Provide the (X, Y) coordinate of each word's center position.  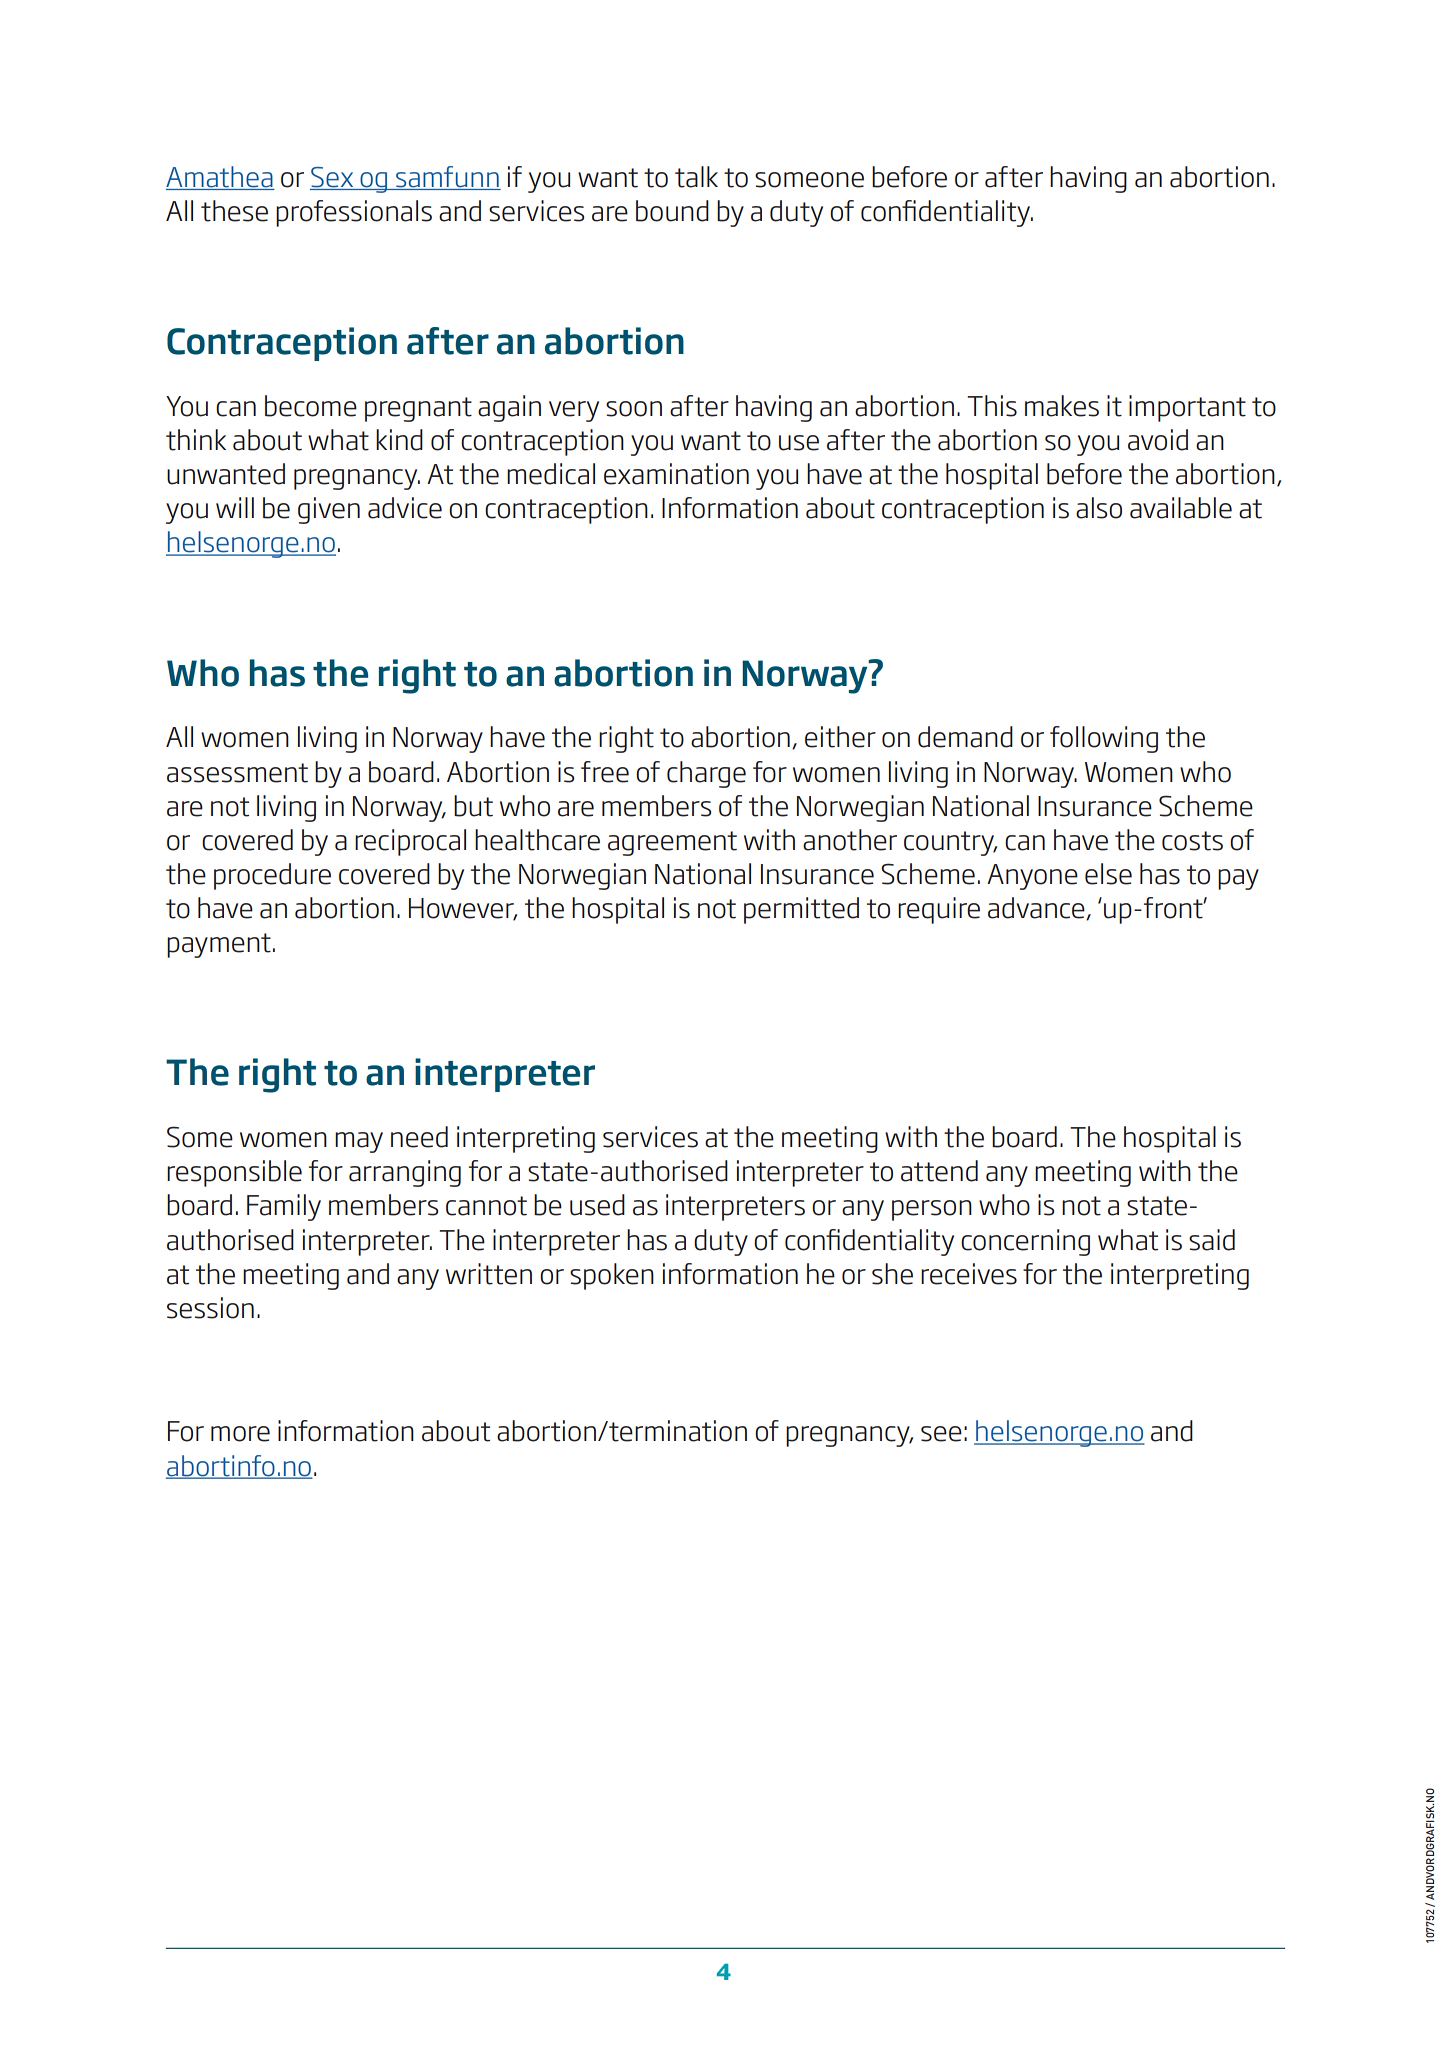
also (1099, 508)
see (941, 1434)
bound (672, 211)
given (329, 510)
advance (1037, 908)
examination (676, 474)
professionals (354, 213)
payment (219, 945)
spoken (612, 1276)
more (240, 1434)
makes (1062, 406)
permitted (801, 910)
